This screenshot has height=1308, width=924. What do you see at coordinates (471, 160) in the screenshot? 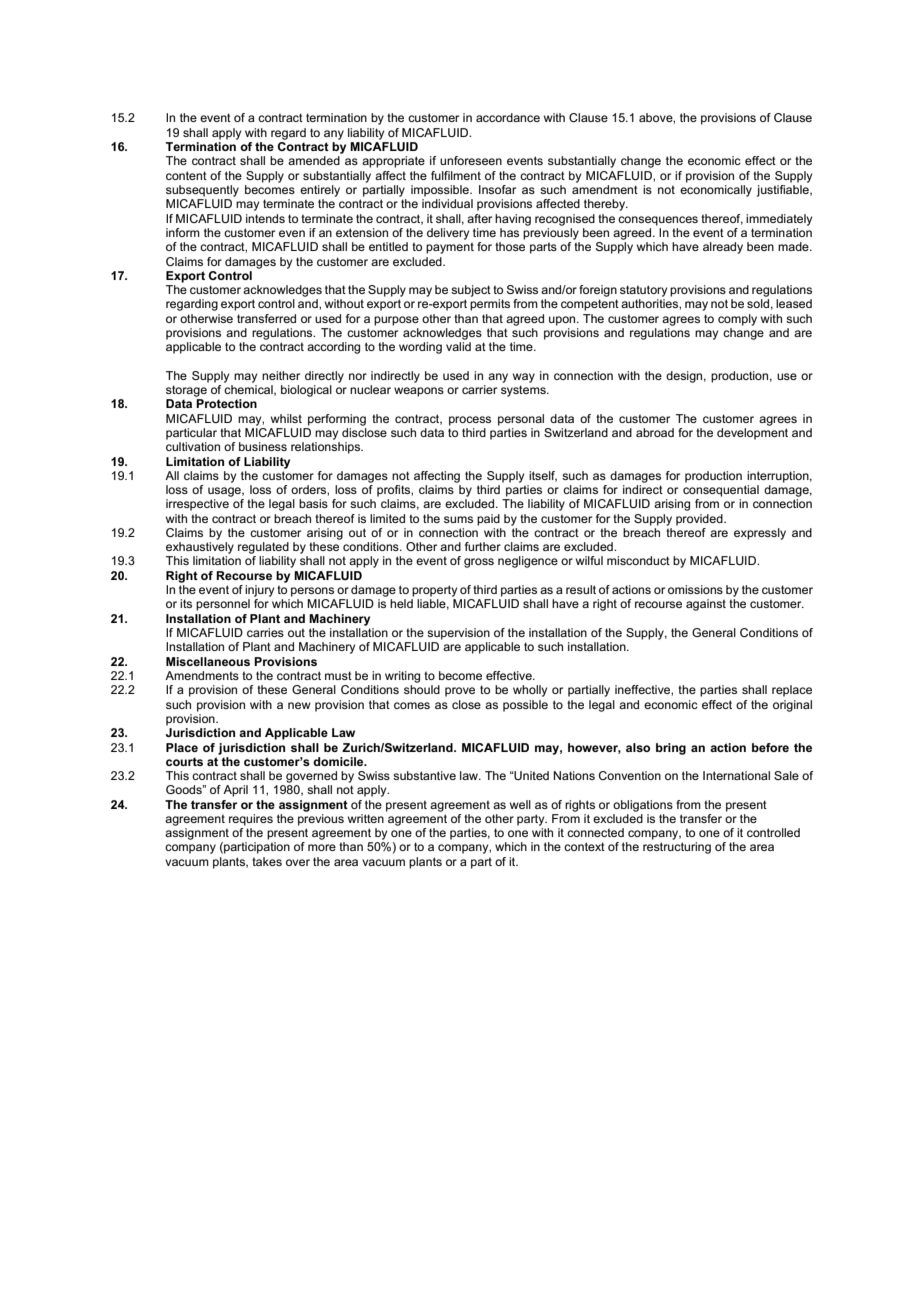
I see `unforeseen` at bounding box center [471, 160].
